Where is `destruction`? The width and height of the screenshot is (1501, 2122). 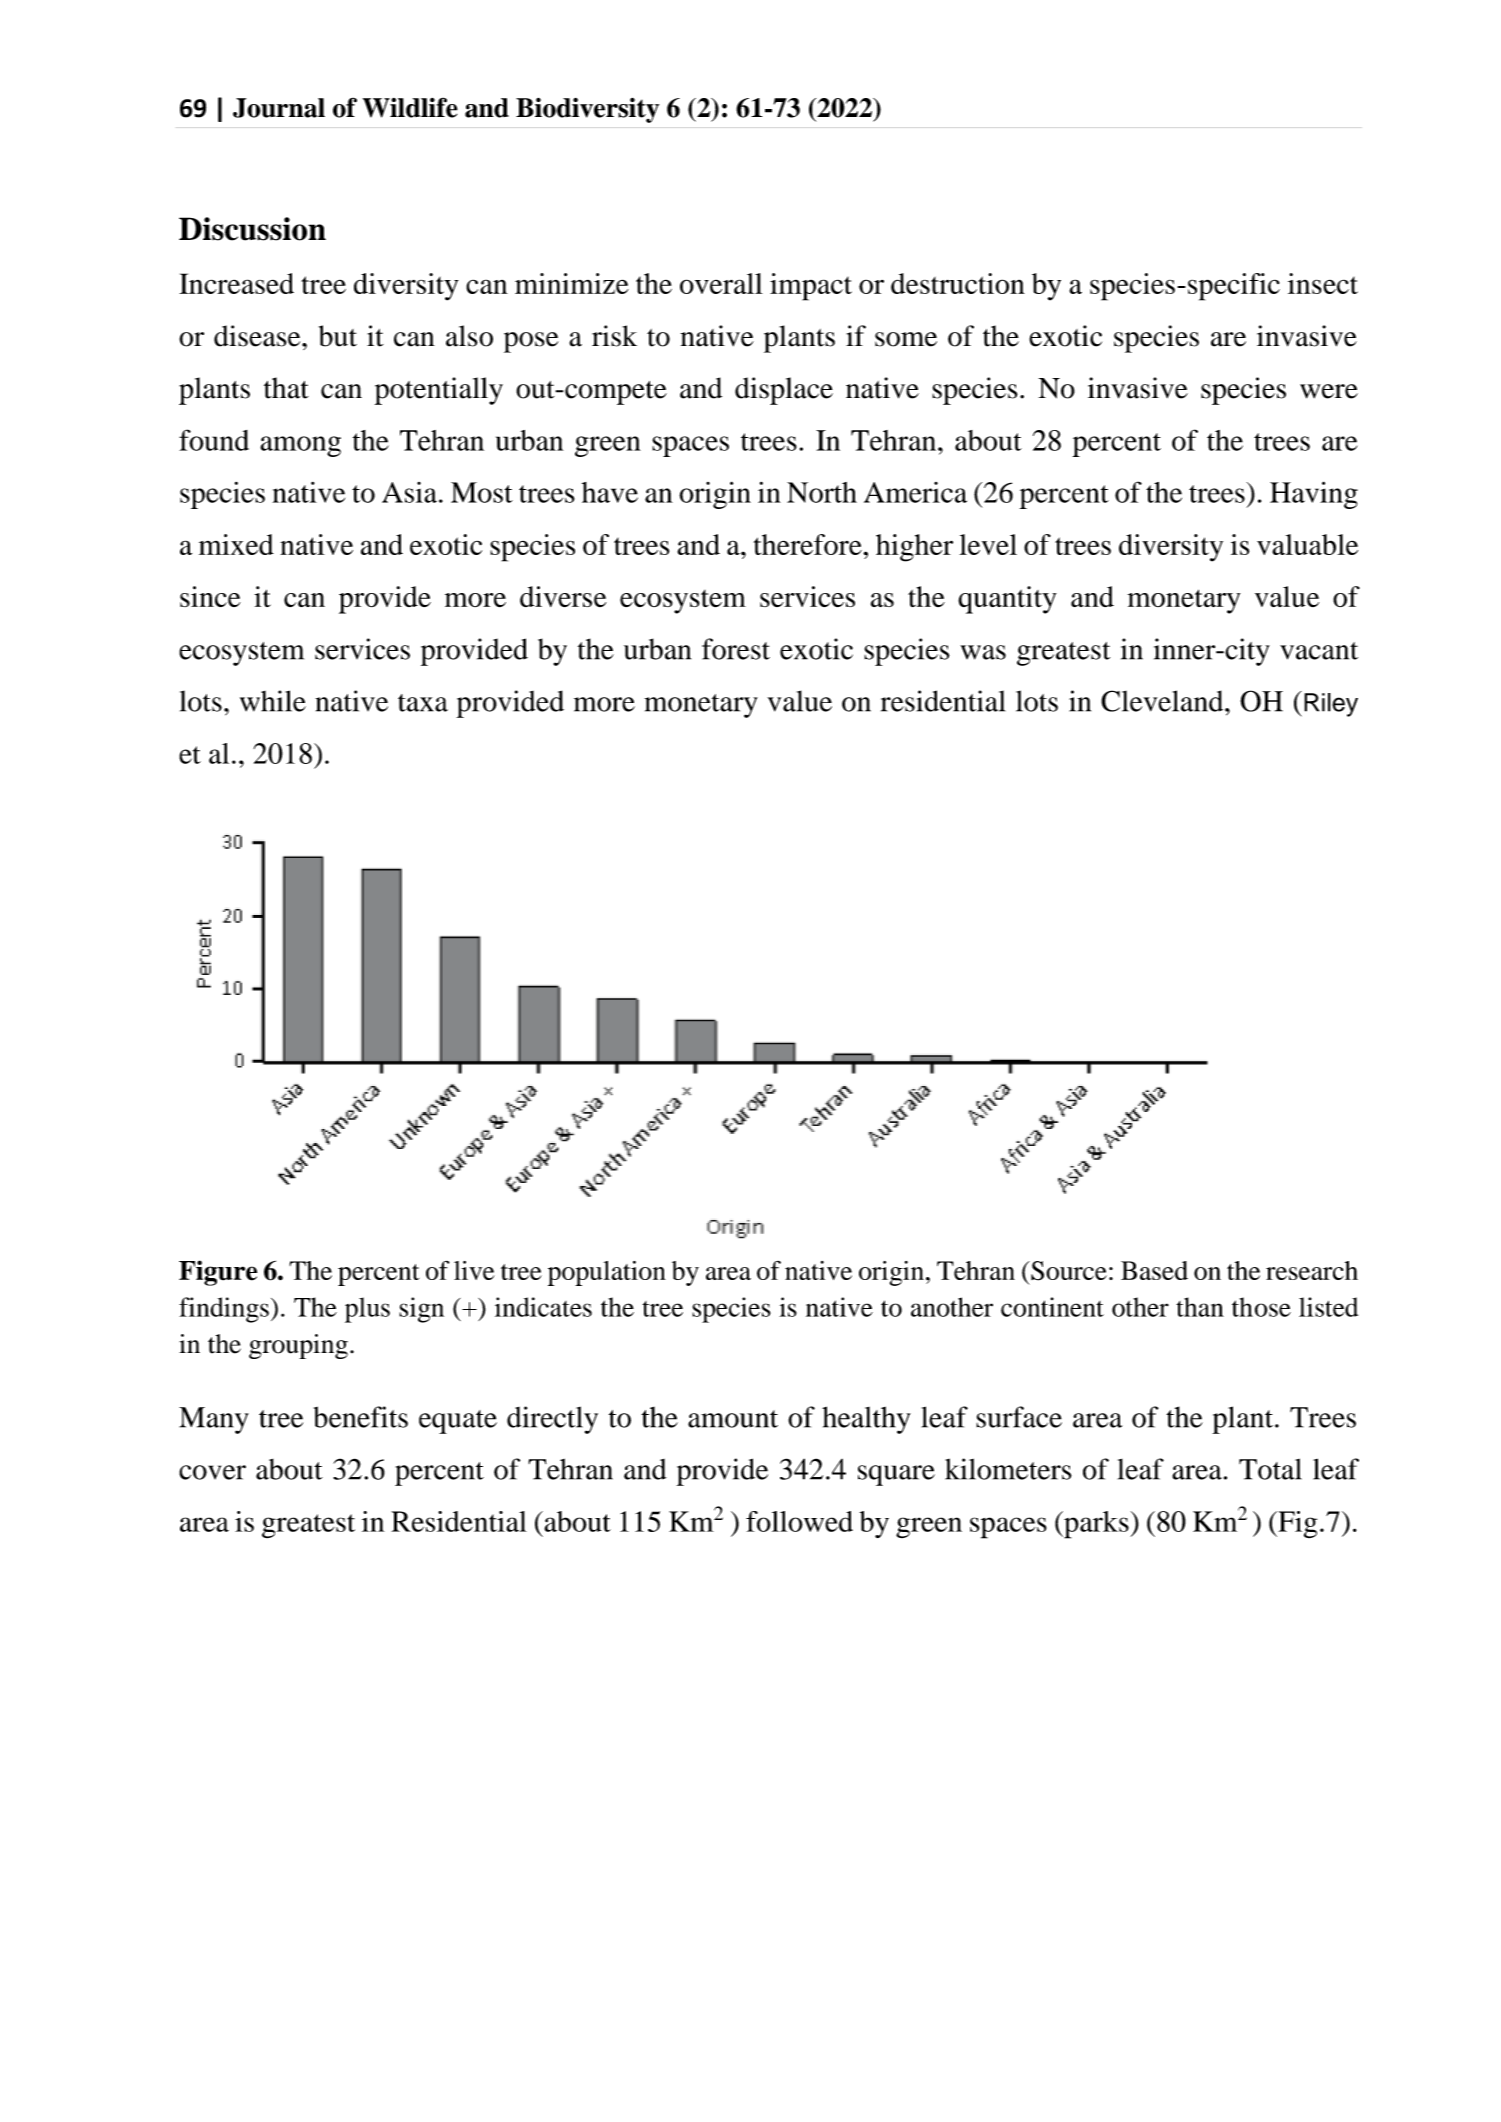 destruction is located at coordinates (958, 283).
